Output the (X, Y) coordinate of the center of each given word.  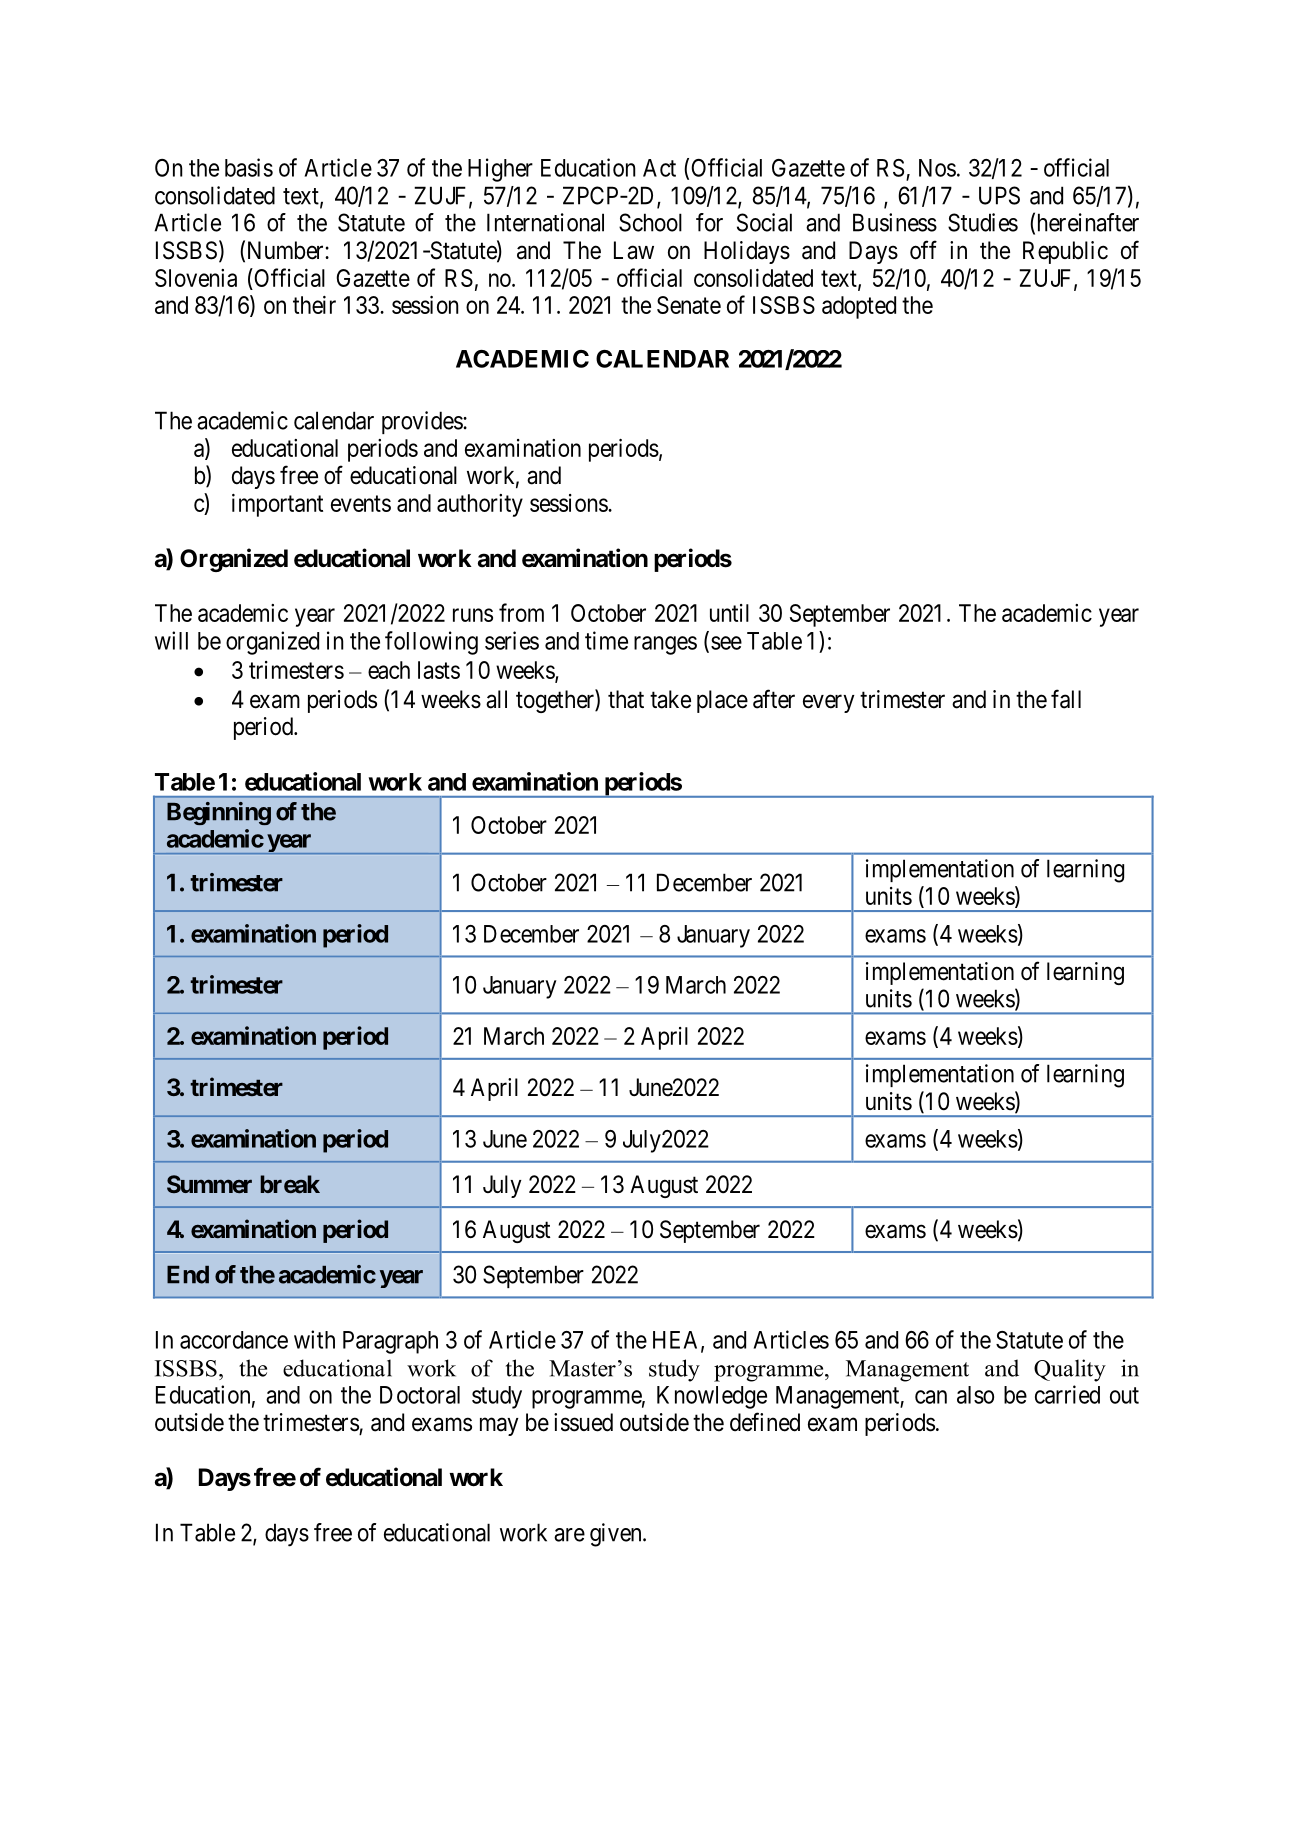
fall (1066, 699)
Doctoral (420, 1395)
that (626, 699)
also (975, 1395)
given (617, 1535)
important (277, 505)
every (829, 703)
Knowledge (712, 1397)
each (389, 670)
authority (480, 505)
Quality (1070, 1370)
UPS (999, 195)
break (290, 1184)
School (650, 222)
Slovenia (196, 278)
